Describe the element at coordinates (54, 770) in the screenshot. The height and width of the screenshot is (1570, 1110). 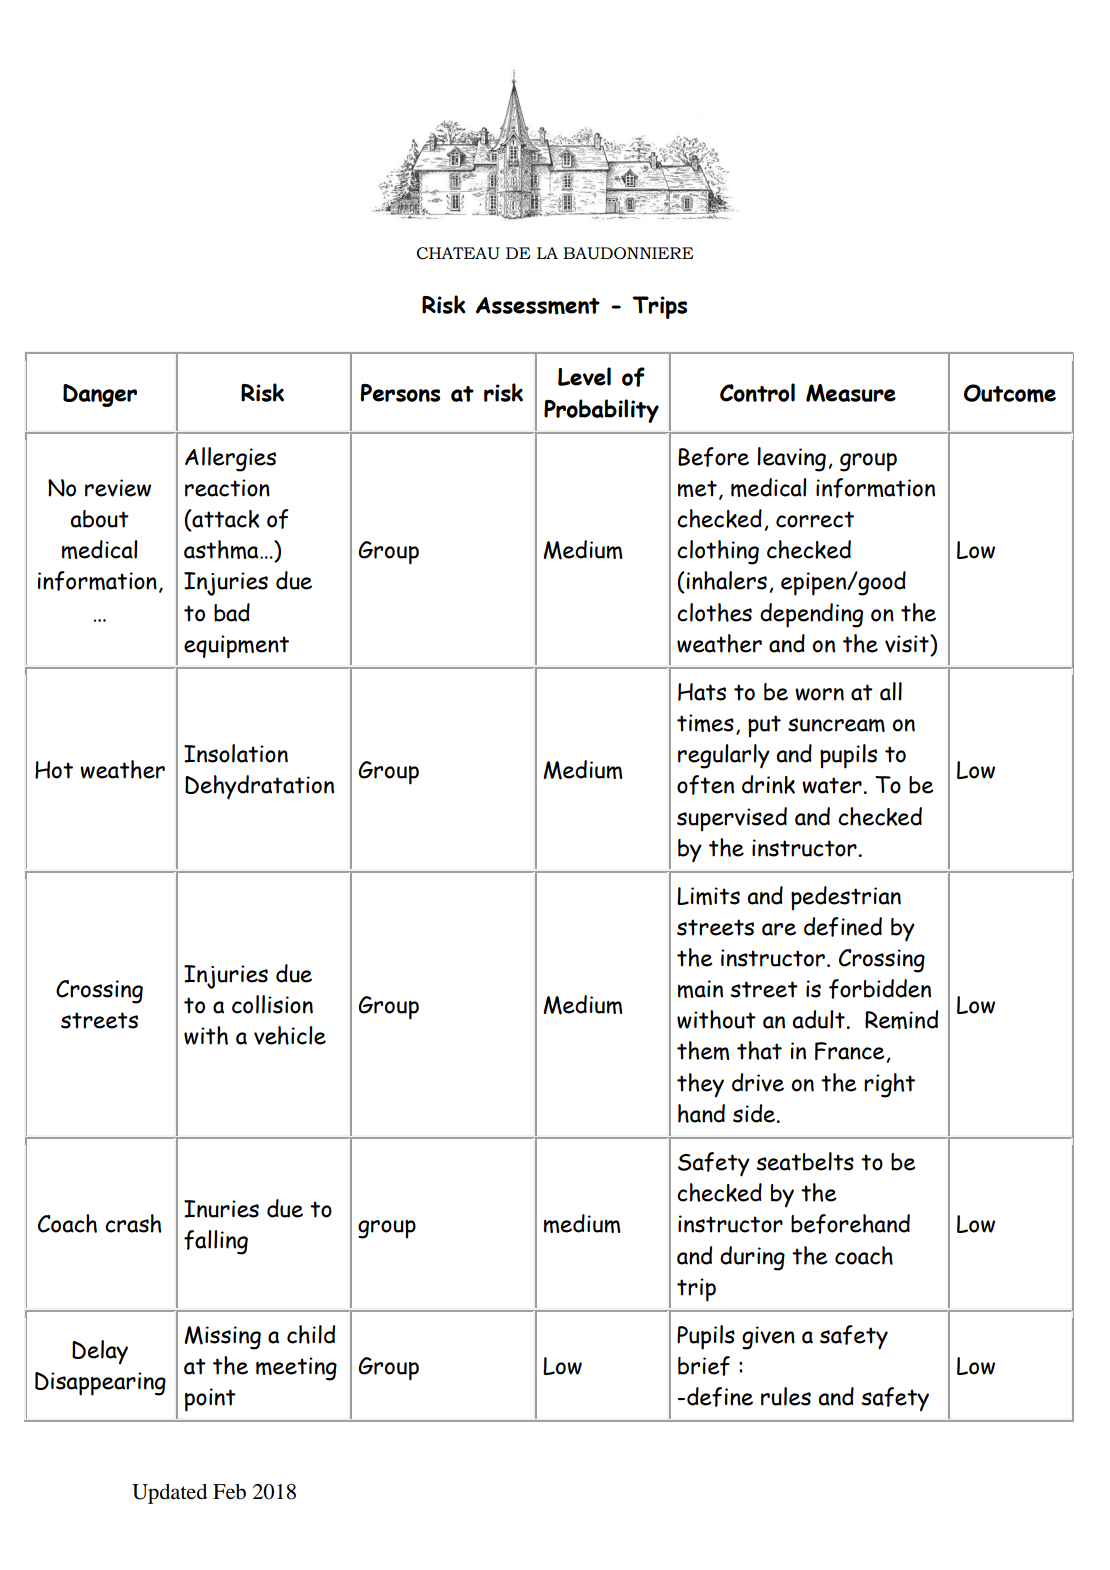
I see `Hot` at that location.
